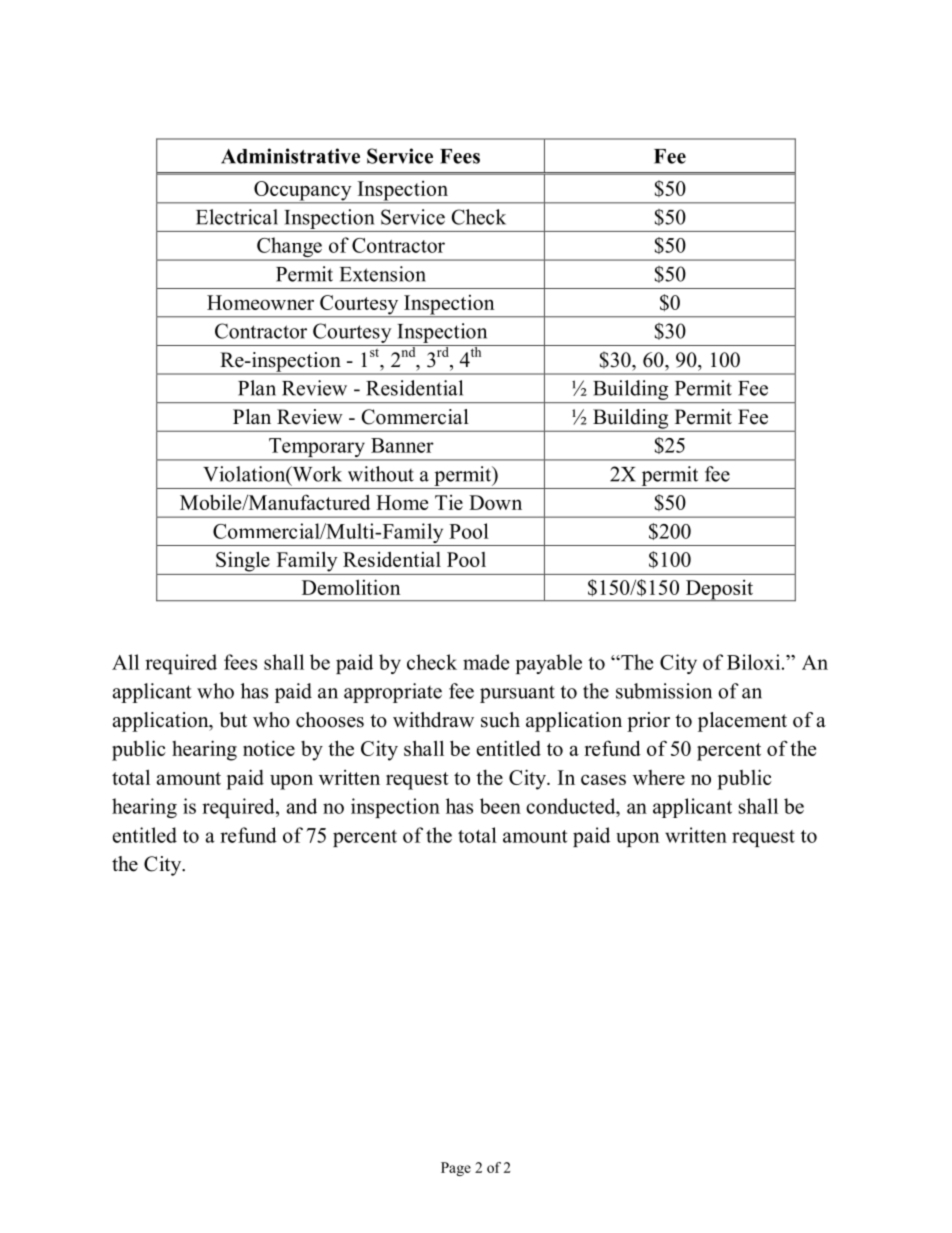 This image has width=952, height=1233. Describe the element at coordinates (330, 720) in the image. I see `chooses` at that location.
